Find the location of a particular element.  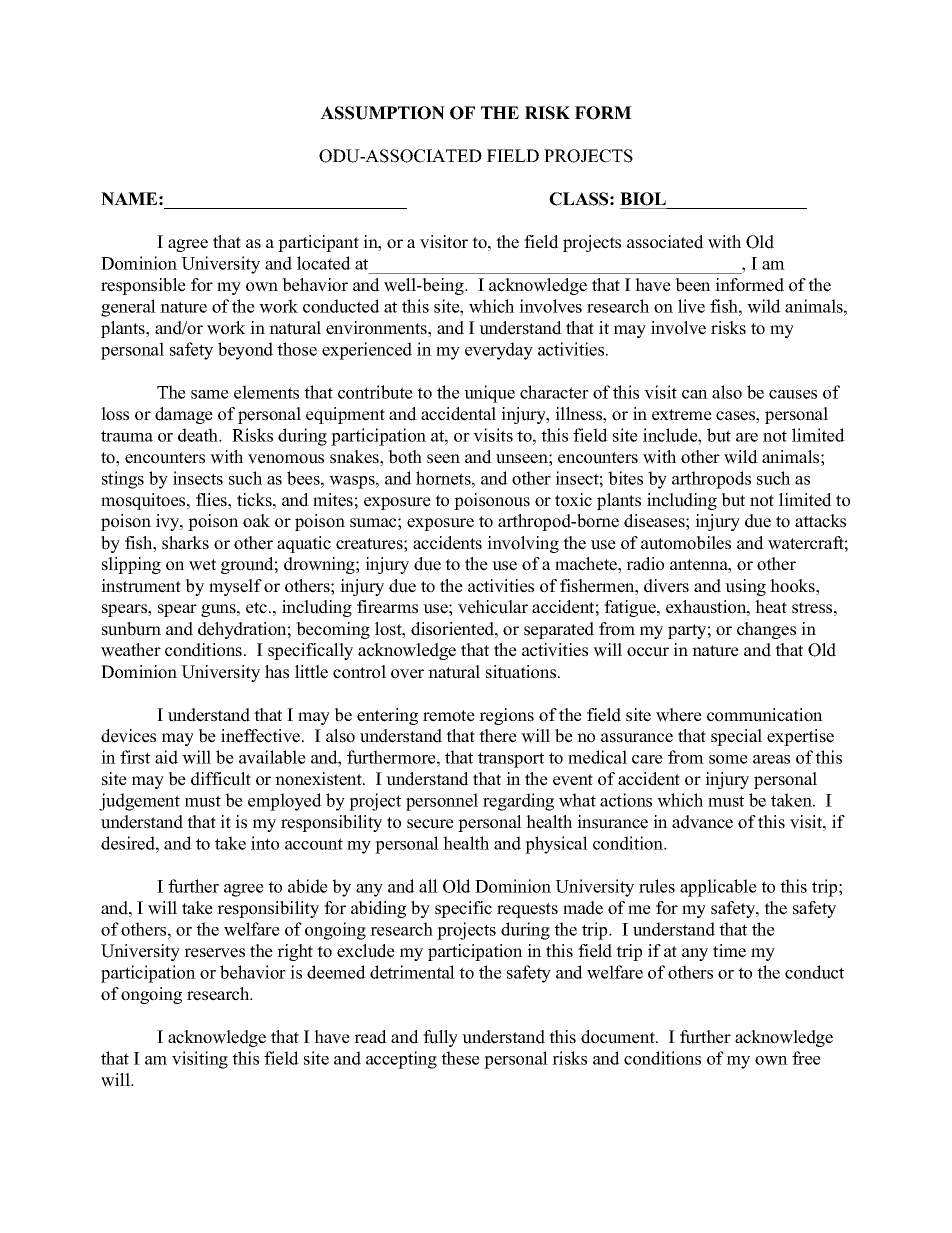

ASSUMPTION is located at coordinates (382, 113).
